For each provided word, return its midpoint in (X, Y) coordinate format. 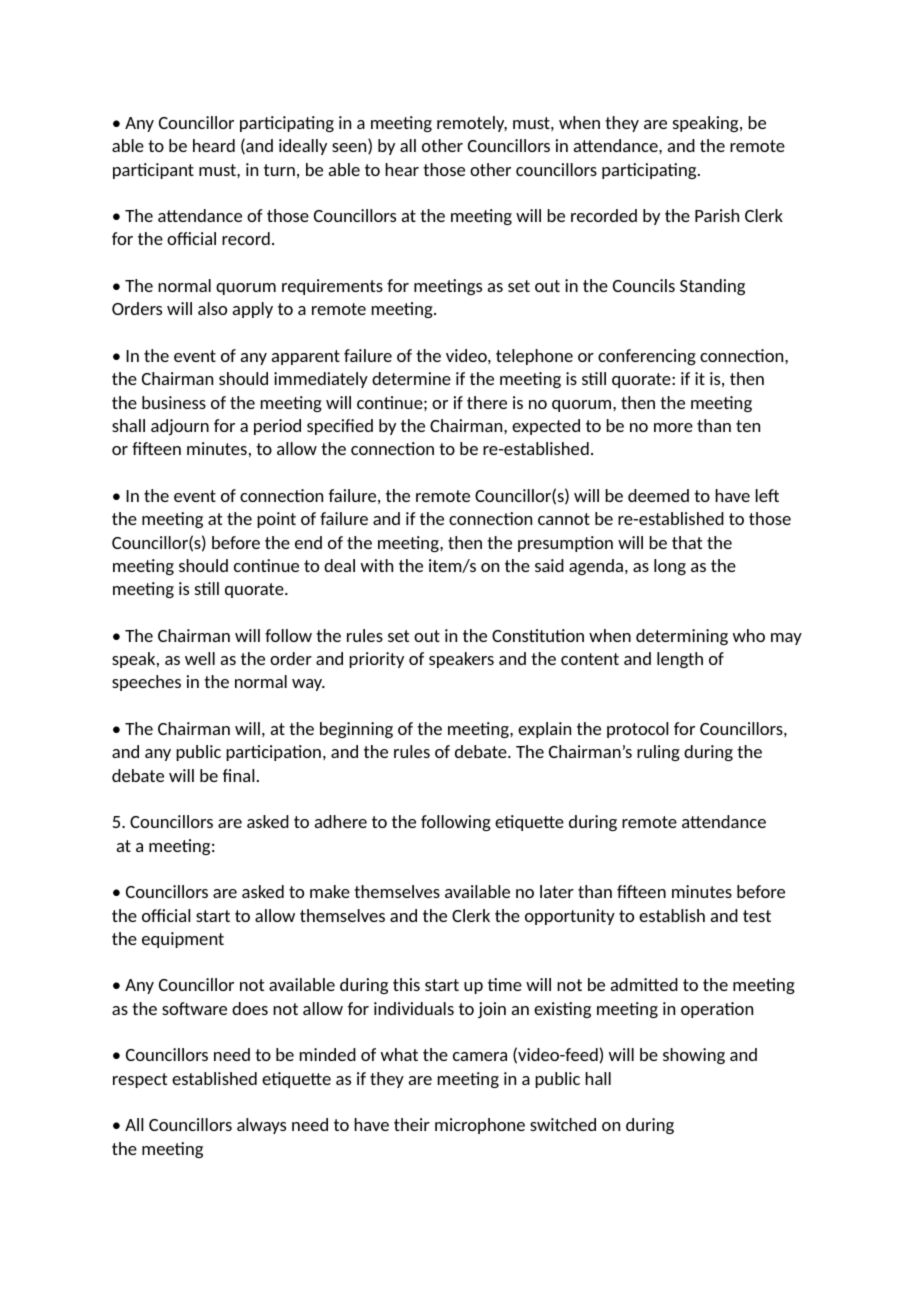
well (200, 658)
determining (682, 637)
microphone (480, 1126)
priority (376, 660)
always (261, 1126)
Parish (717, 215)
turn (279, 170)
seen (350, 148)
